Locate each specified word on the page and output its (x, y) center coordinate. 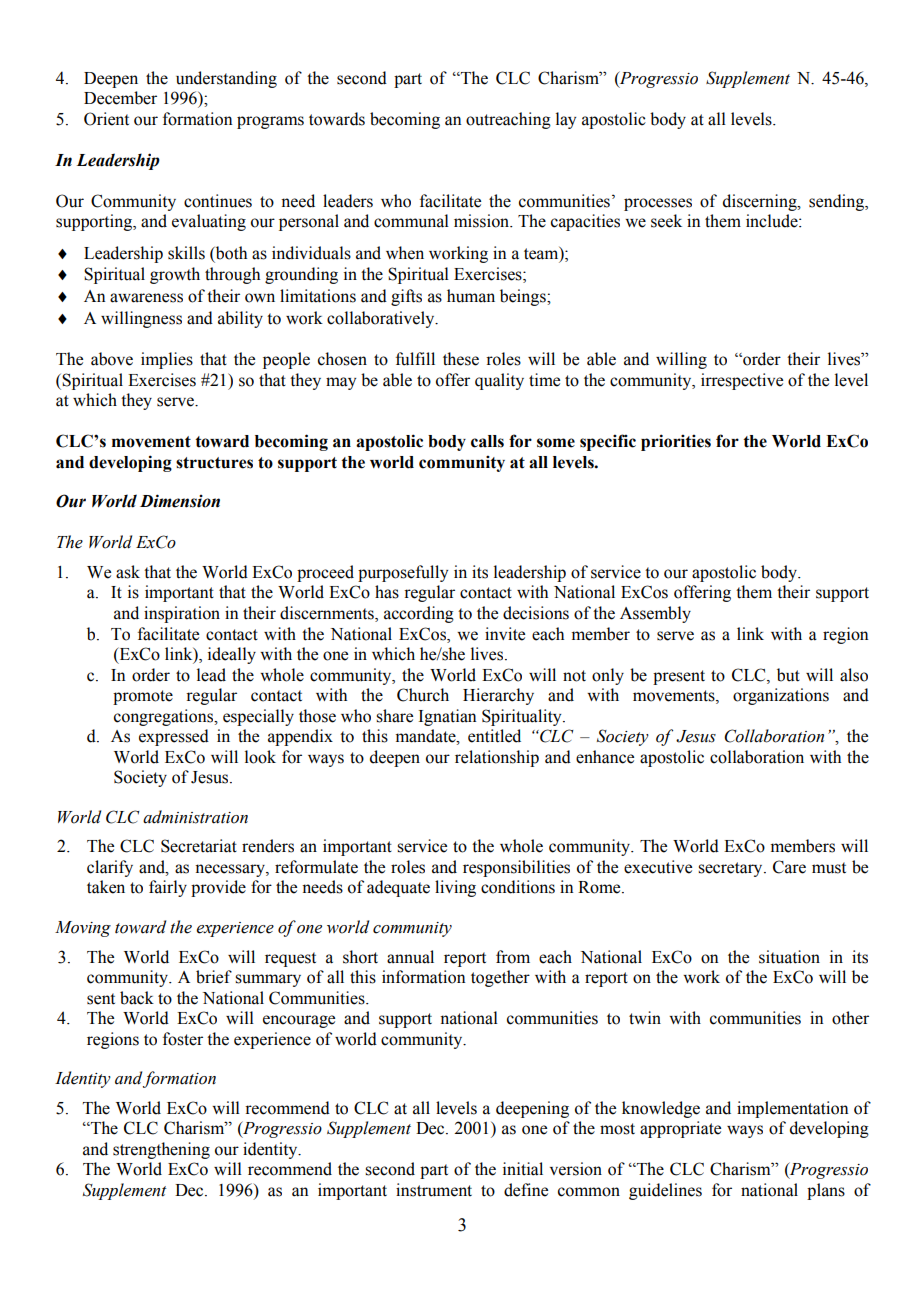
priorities (676, 442)
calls (487, 441)
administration (195, 817)
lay (566, 120)
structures (214, 463)
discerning (761, 202)
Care (789, 867)
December (120, 98)
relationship (497, 758)
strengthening (161, 1150)
